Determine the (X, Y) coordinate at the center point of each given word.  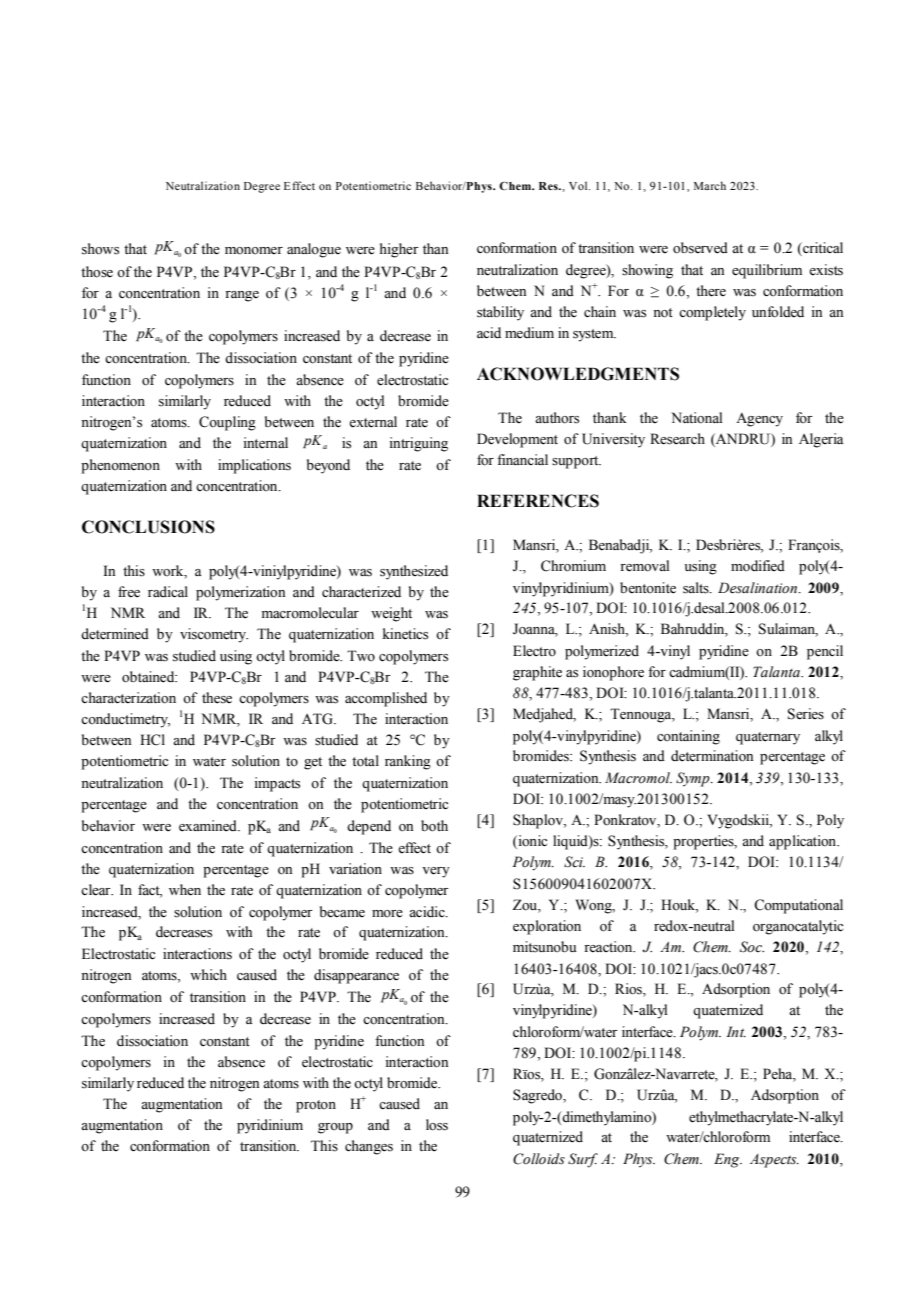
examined (209, 826)
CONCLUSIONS (148, 527)
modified (758, 566)
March (710, 185)
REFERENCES (538, 501)
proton (316, 1106)
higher (399, 250)
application (804, 842)
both (434, 826)
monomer (254, 251)
